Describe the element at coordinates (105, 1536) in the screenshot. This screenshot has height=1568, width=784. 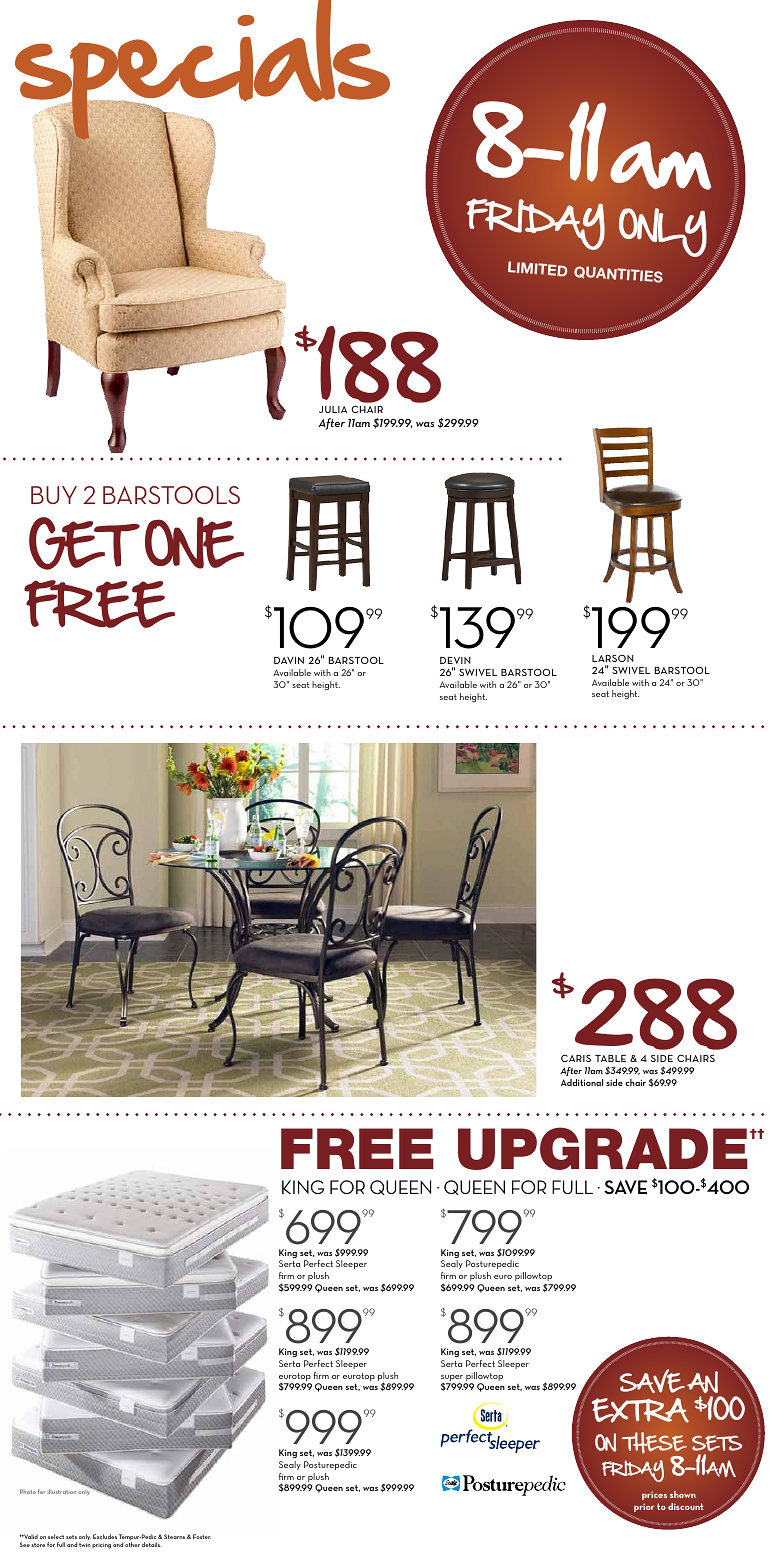
I see `Excludes` at that location.
